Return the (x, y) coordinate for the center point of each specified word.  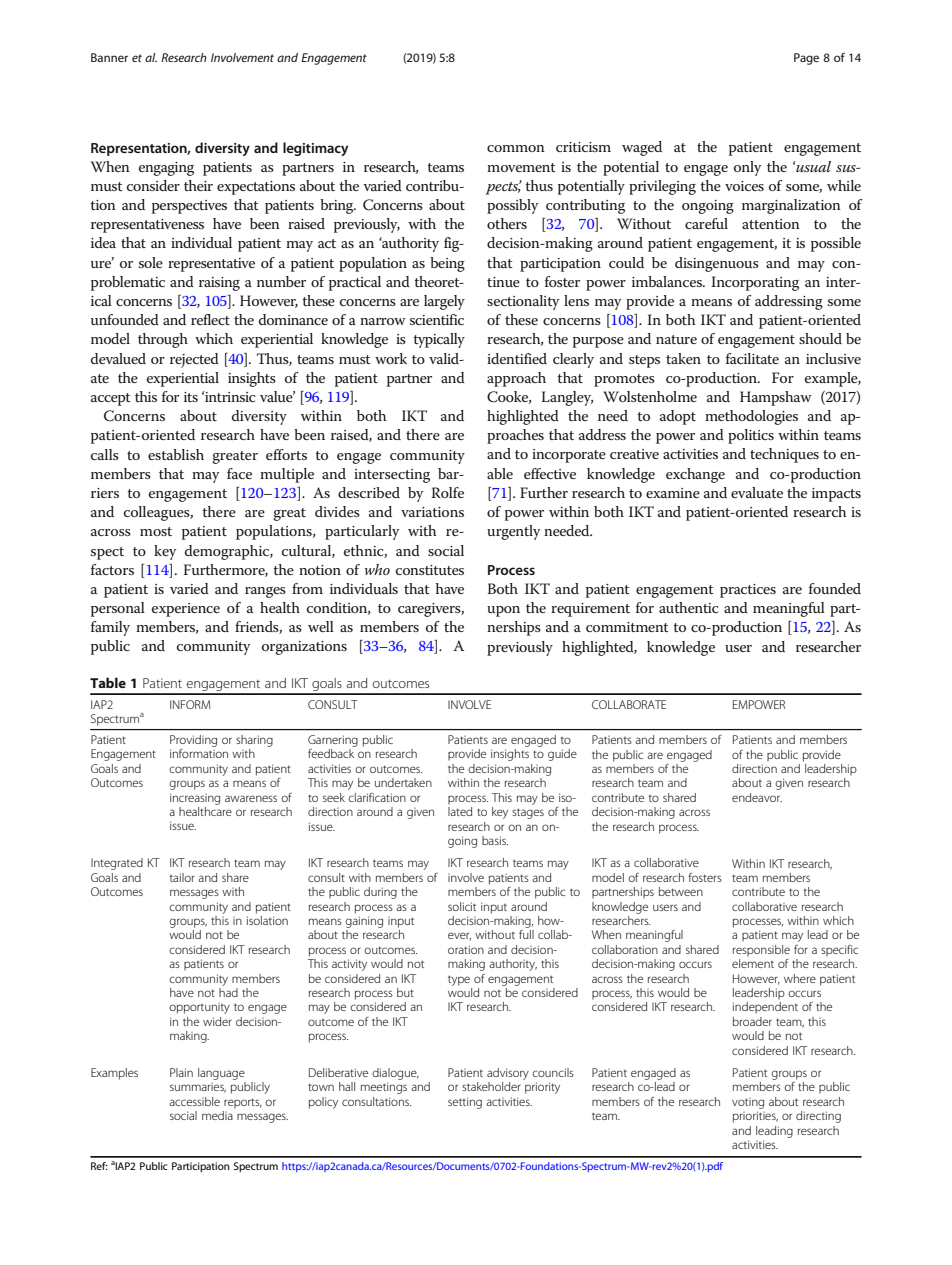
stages (528, 813)
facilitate (752, 358)
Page (806, 59)
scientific (437, 319)
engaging (166, 169)
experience (186, 610)
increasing (195, 799)
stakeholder (491, 1086)
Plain (181, 1072)
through (163, 340)
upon (503, 611)
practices (748, 591)
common (516, 148)
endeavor (757, 797)
